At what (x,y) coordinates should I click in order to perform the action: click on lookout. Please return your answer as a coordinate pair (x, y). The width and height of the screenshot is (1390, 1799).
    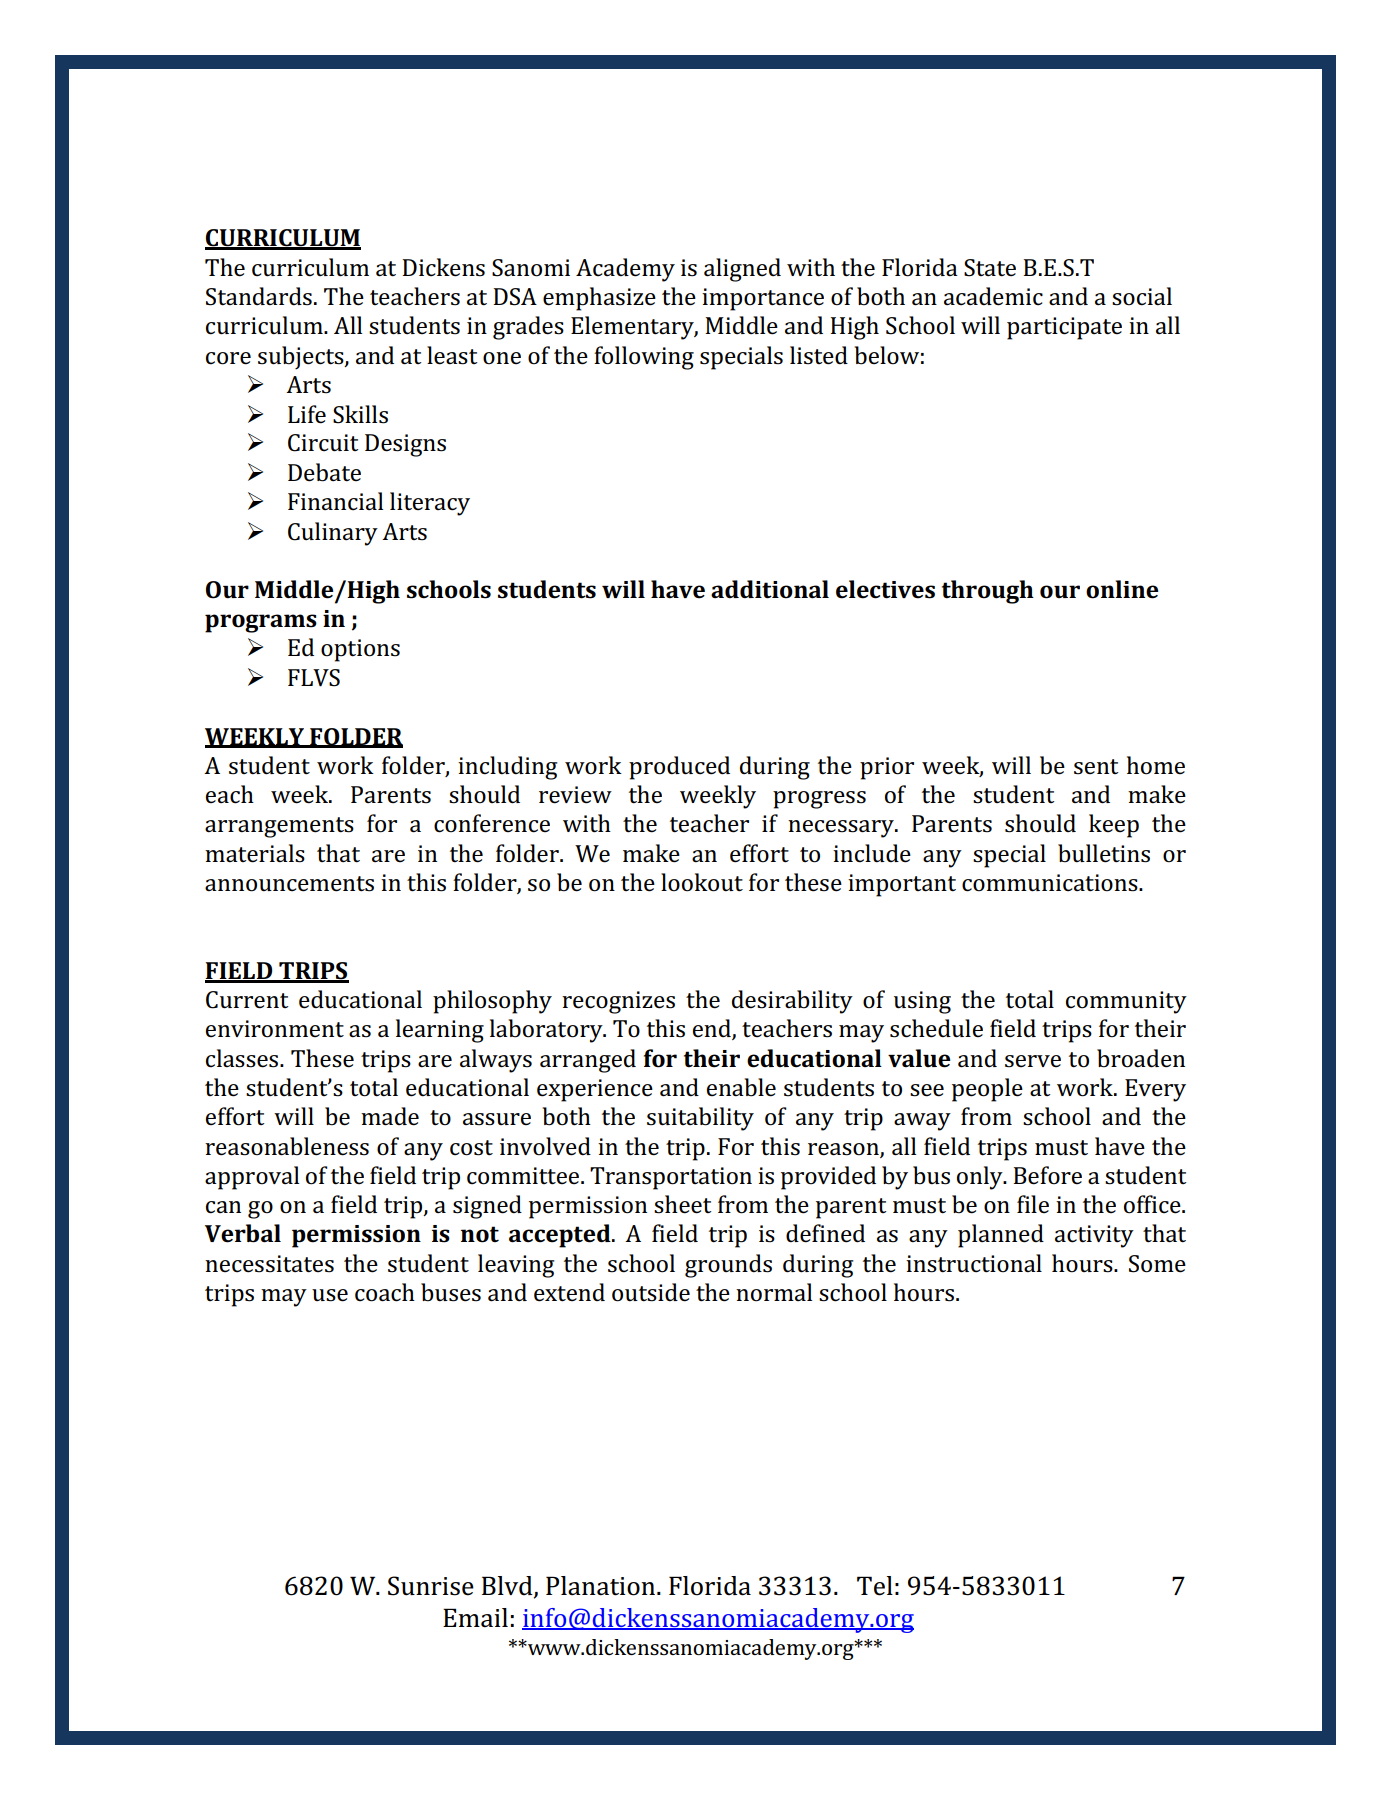
    Looking at the image, I should click on (702, 882).
